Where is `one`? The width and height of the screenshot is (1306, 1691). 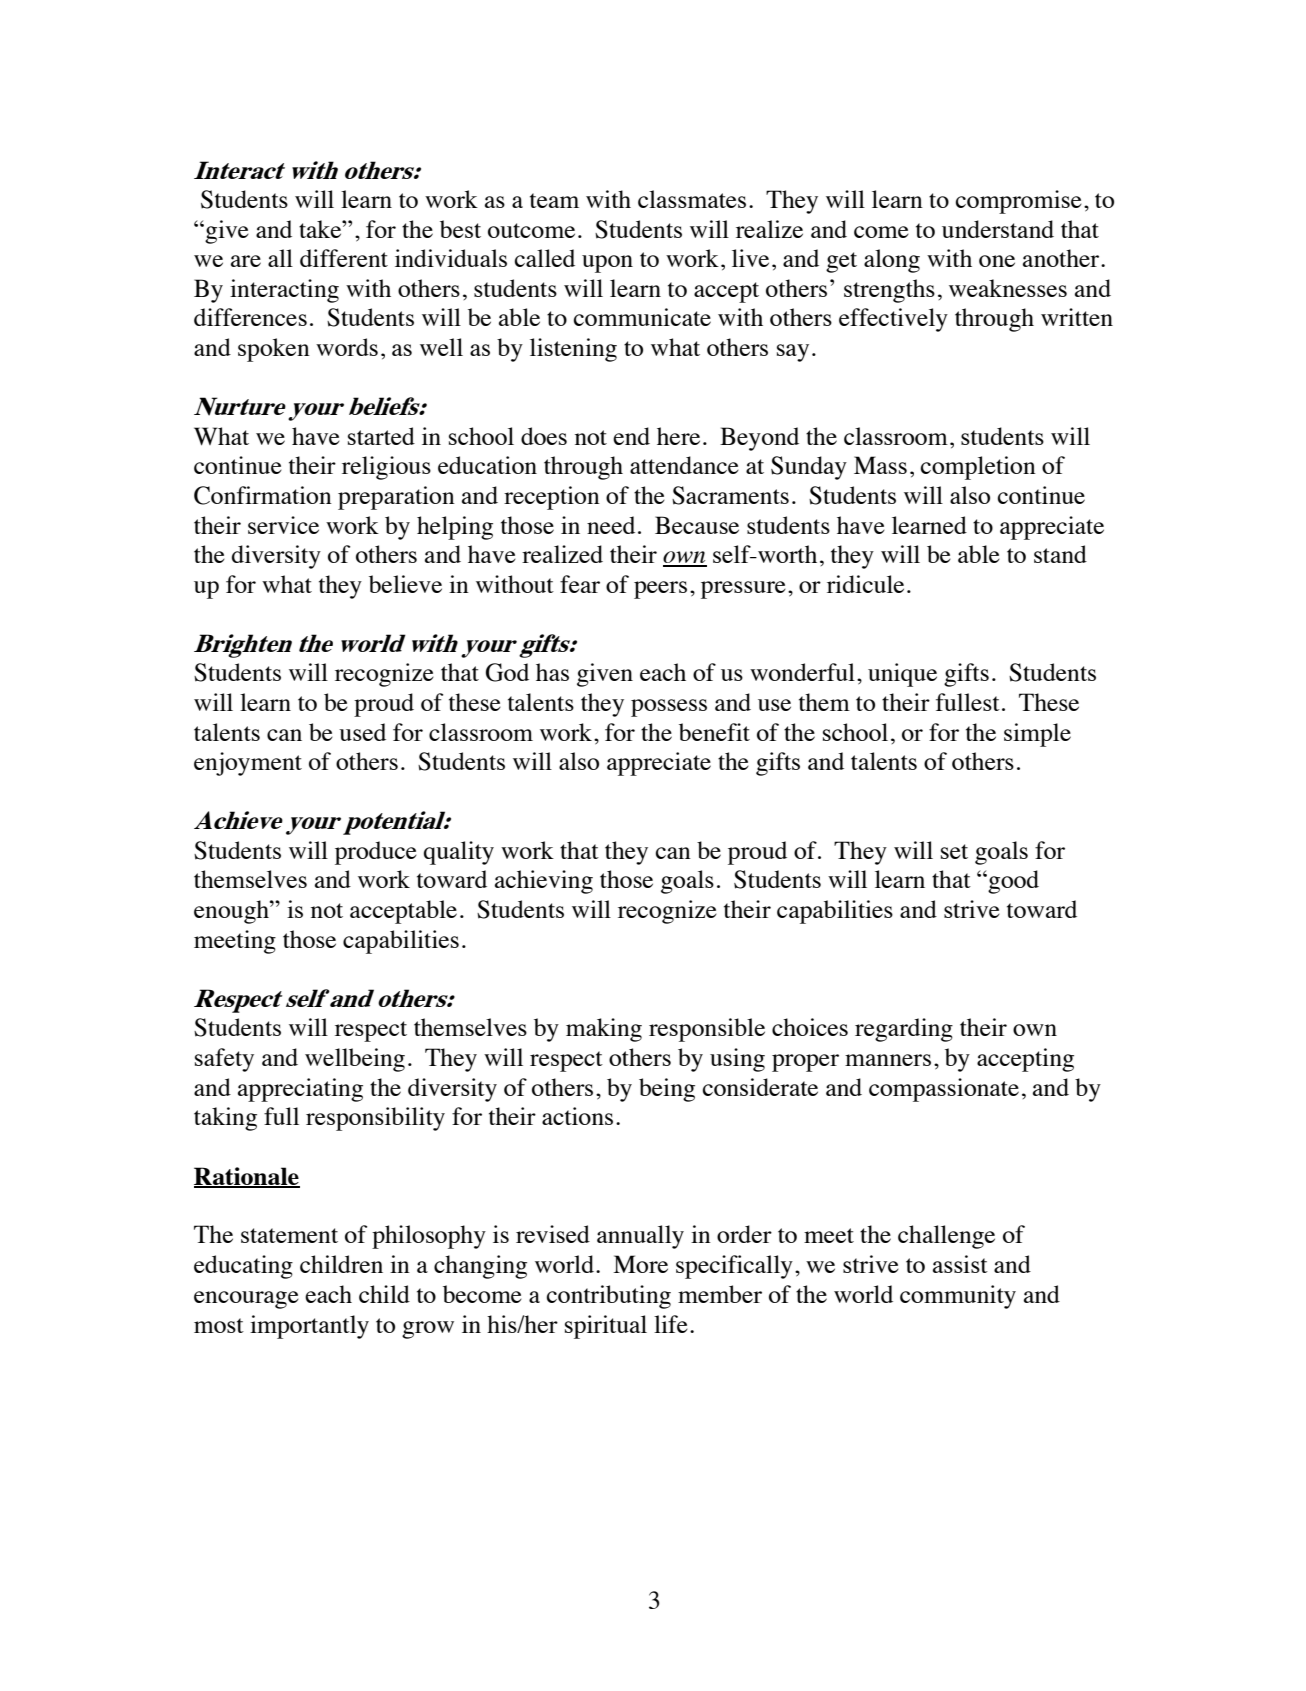
one is located at coordinates (997, 261).
